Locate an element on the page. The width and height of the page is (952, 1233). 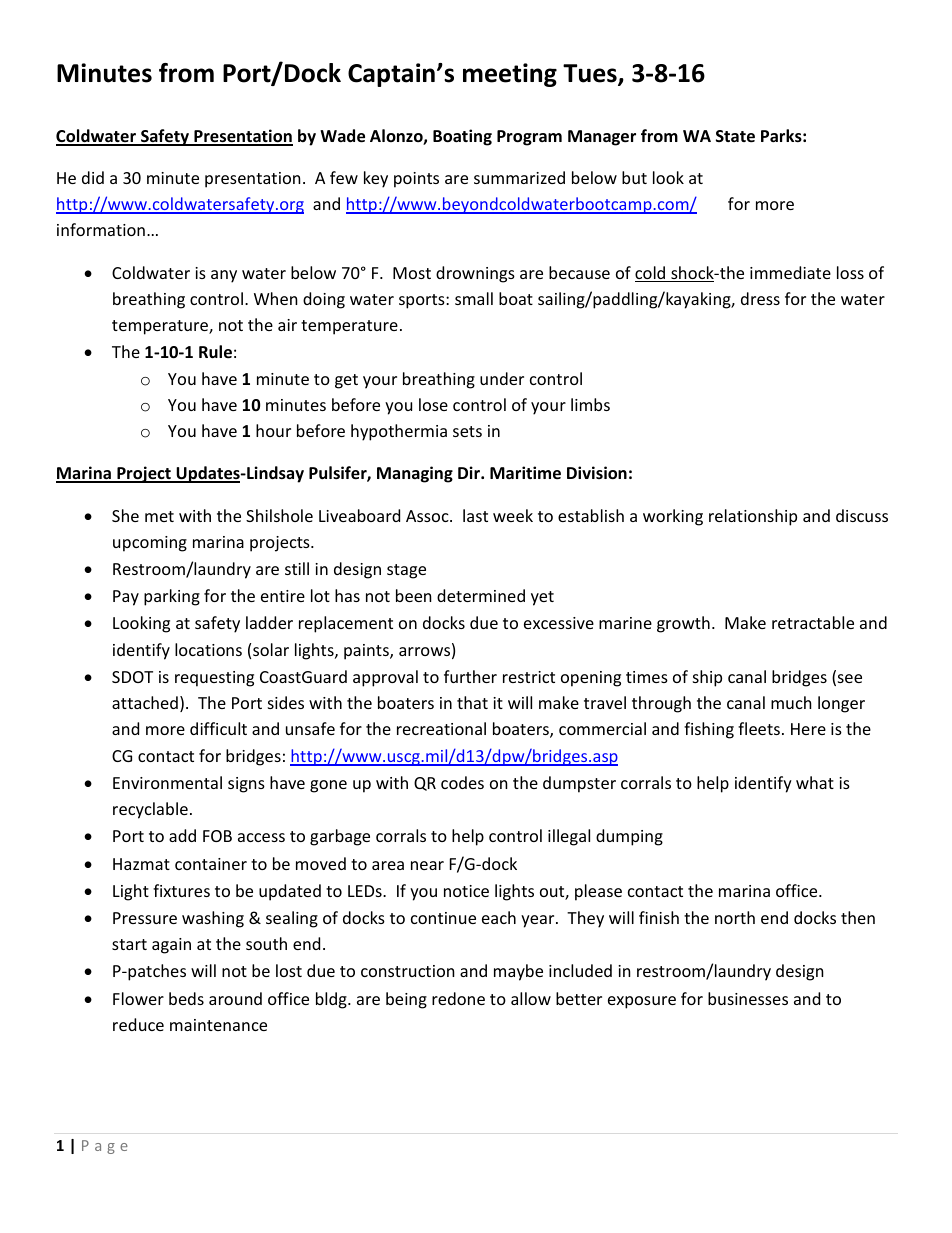
redone is located at coordinates (458, 998).
